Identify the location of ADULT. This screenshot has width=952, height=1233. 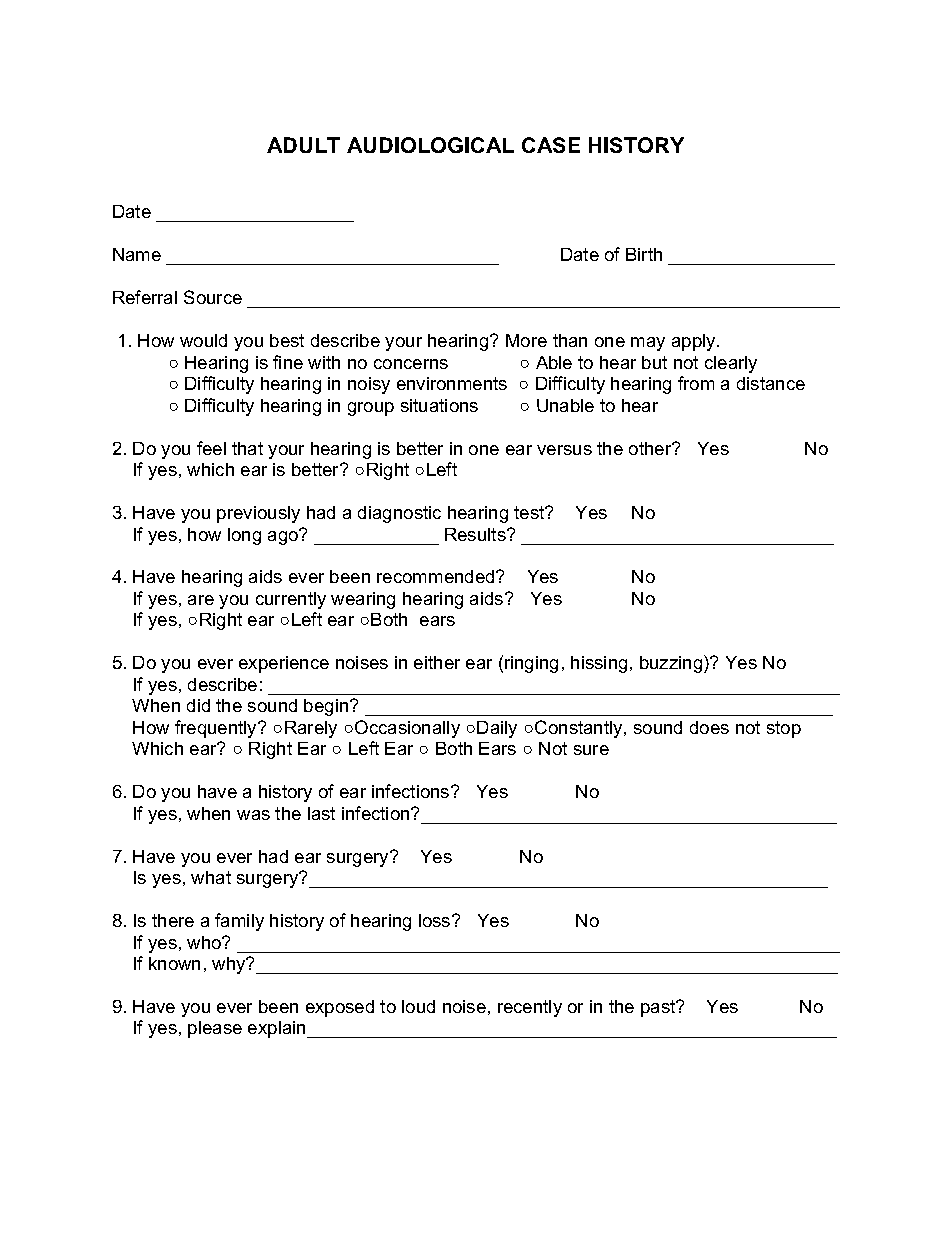
(303, 145).
